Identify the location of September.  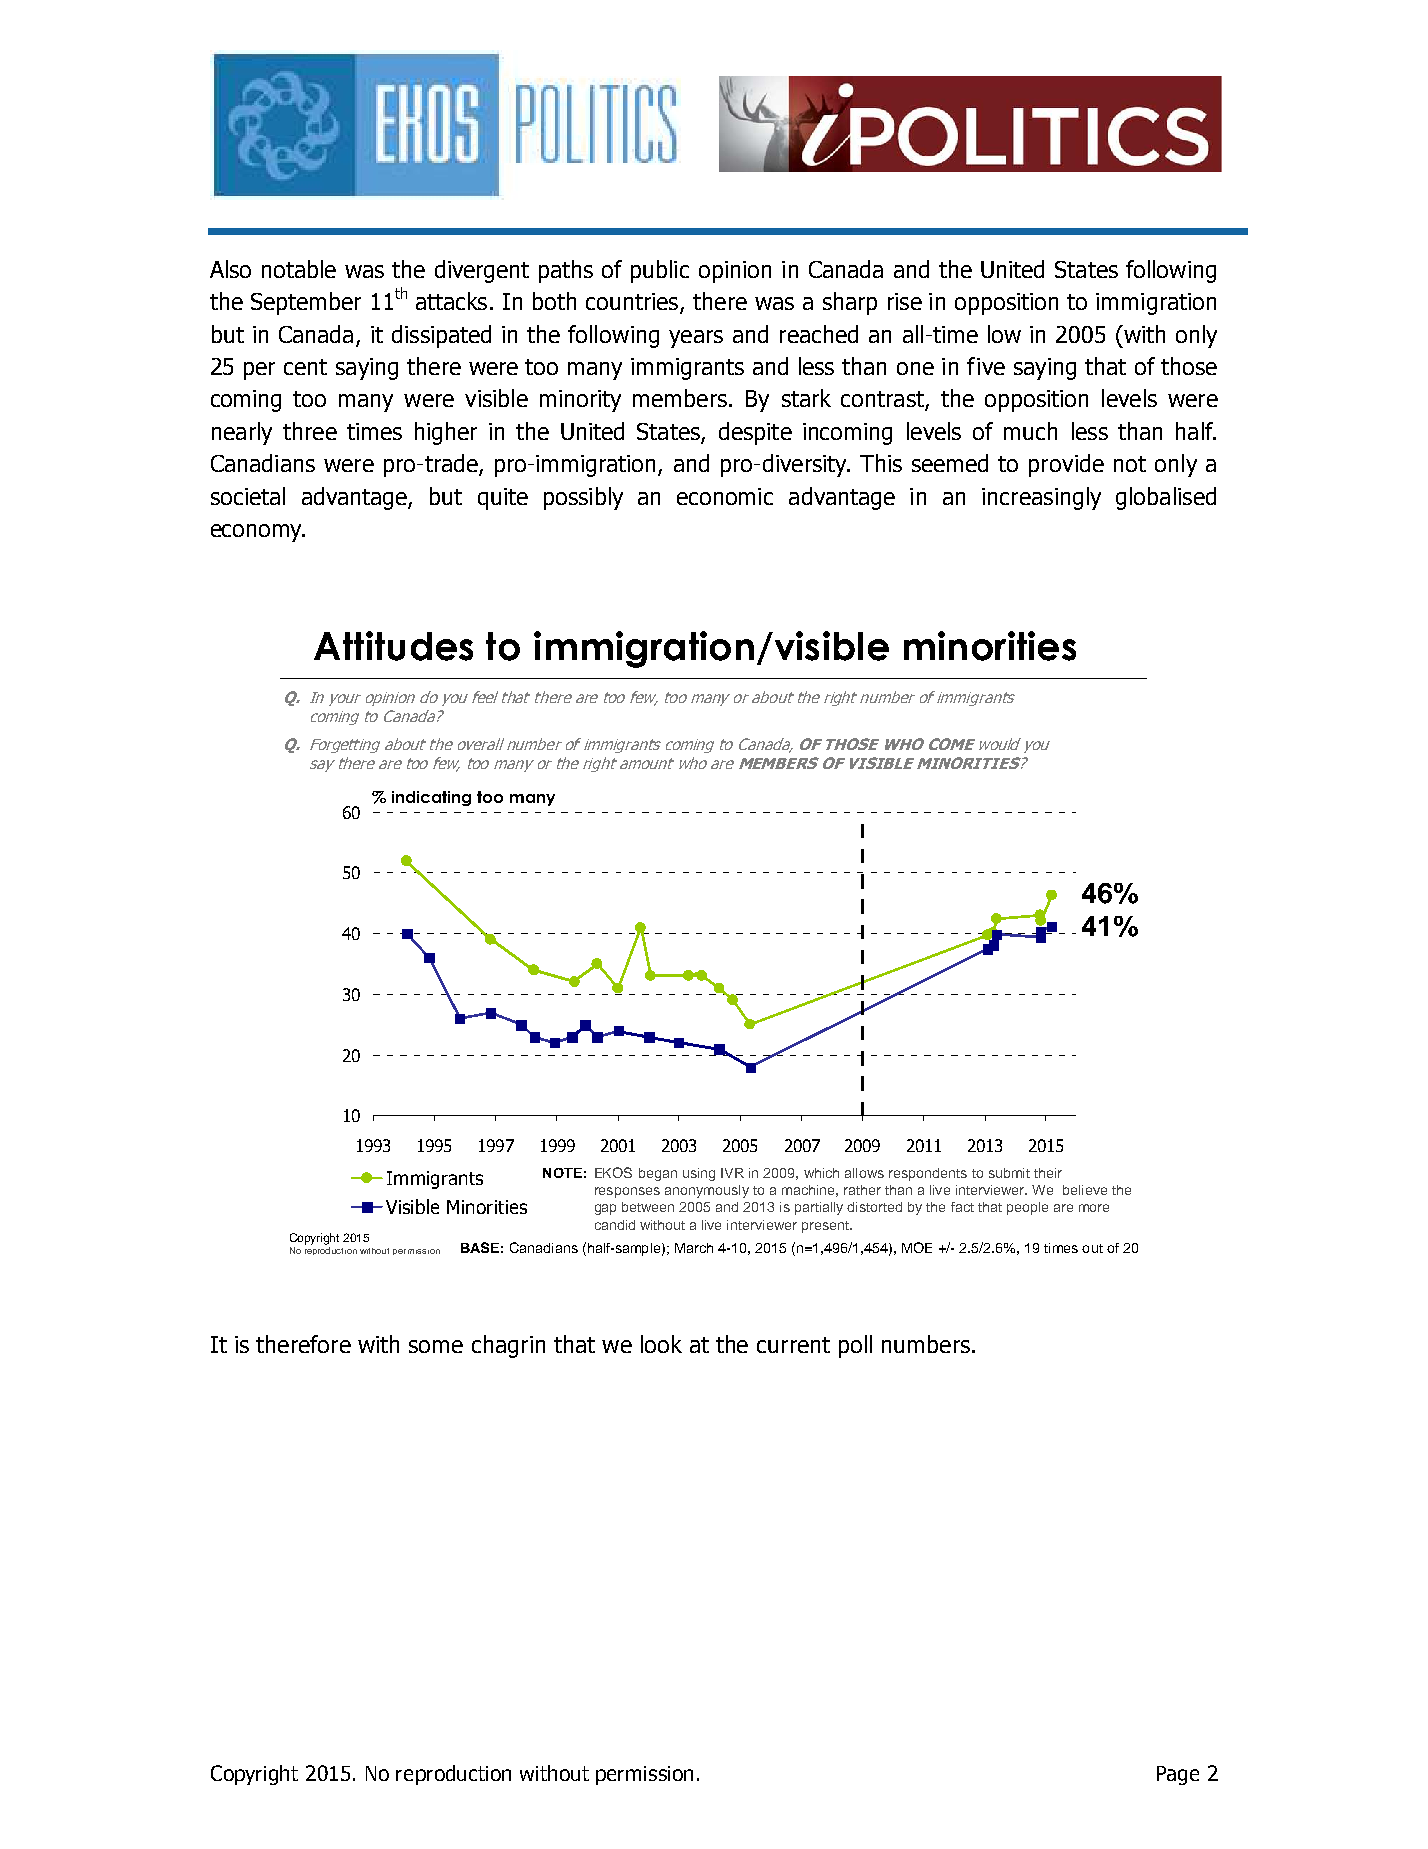
(306, 303).
